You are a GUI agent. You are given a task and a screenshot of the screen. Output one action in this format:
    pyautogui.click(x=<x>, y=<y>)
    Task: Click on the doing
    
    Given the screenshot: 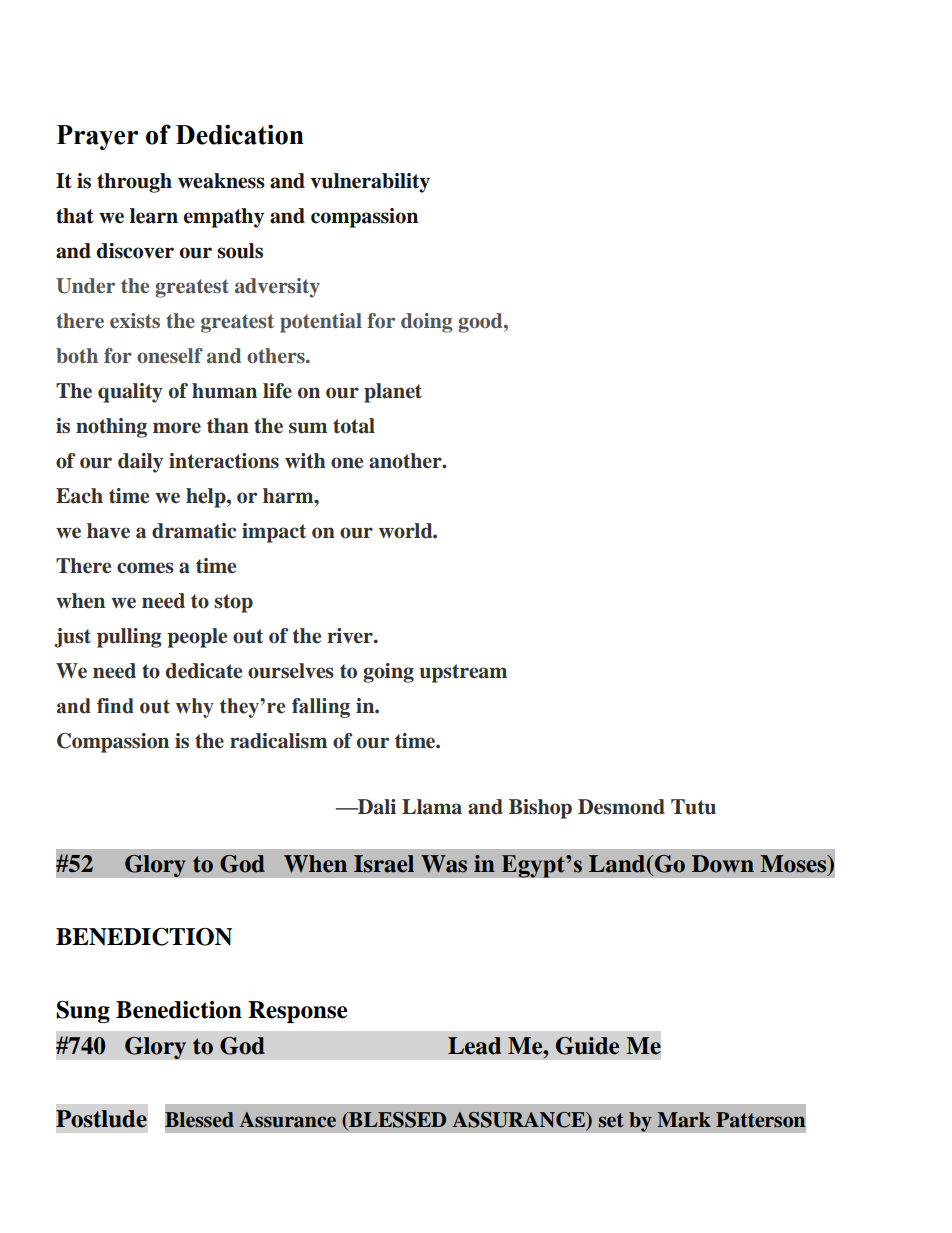 What is the action you would take?
    pyautogui.click(x=426, y=323)
